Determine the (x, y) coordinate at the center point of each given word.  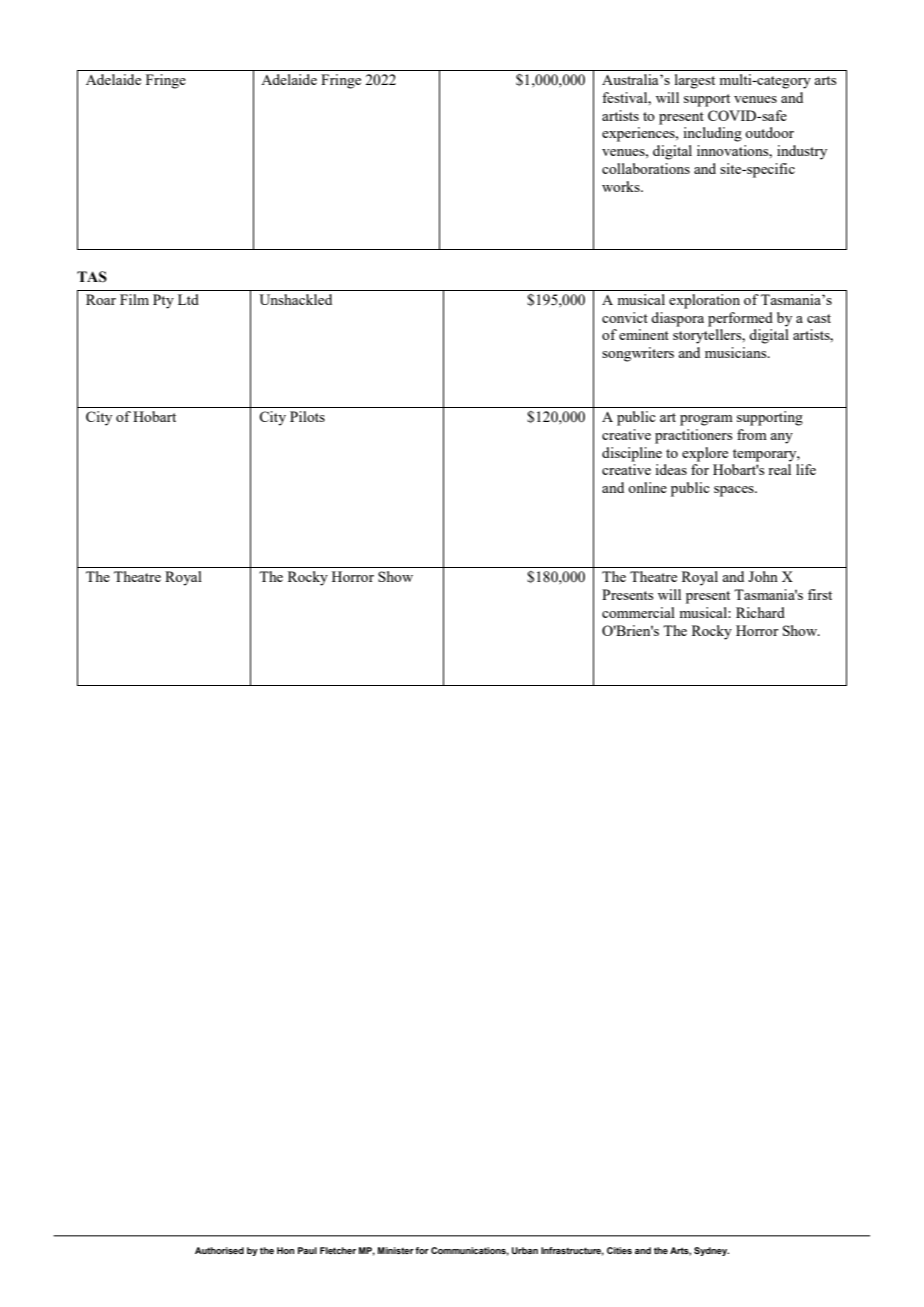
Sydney (711, 1251)
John (763, 576)
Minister (396, 1250)
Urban (525, 1250)
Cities (619, 1250)
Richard (760, 612)
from (752, 434)
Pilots (307, 416)
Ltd (188, 299)
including (713, 134)
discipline (632, 454)
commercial (638, 612)
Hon (285, 1250)
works (622, 186)
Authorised (219, 1250)
